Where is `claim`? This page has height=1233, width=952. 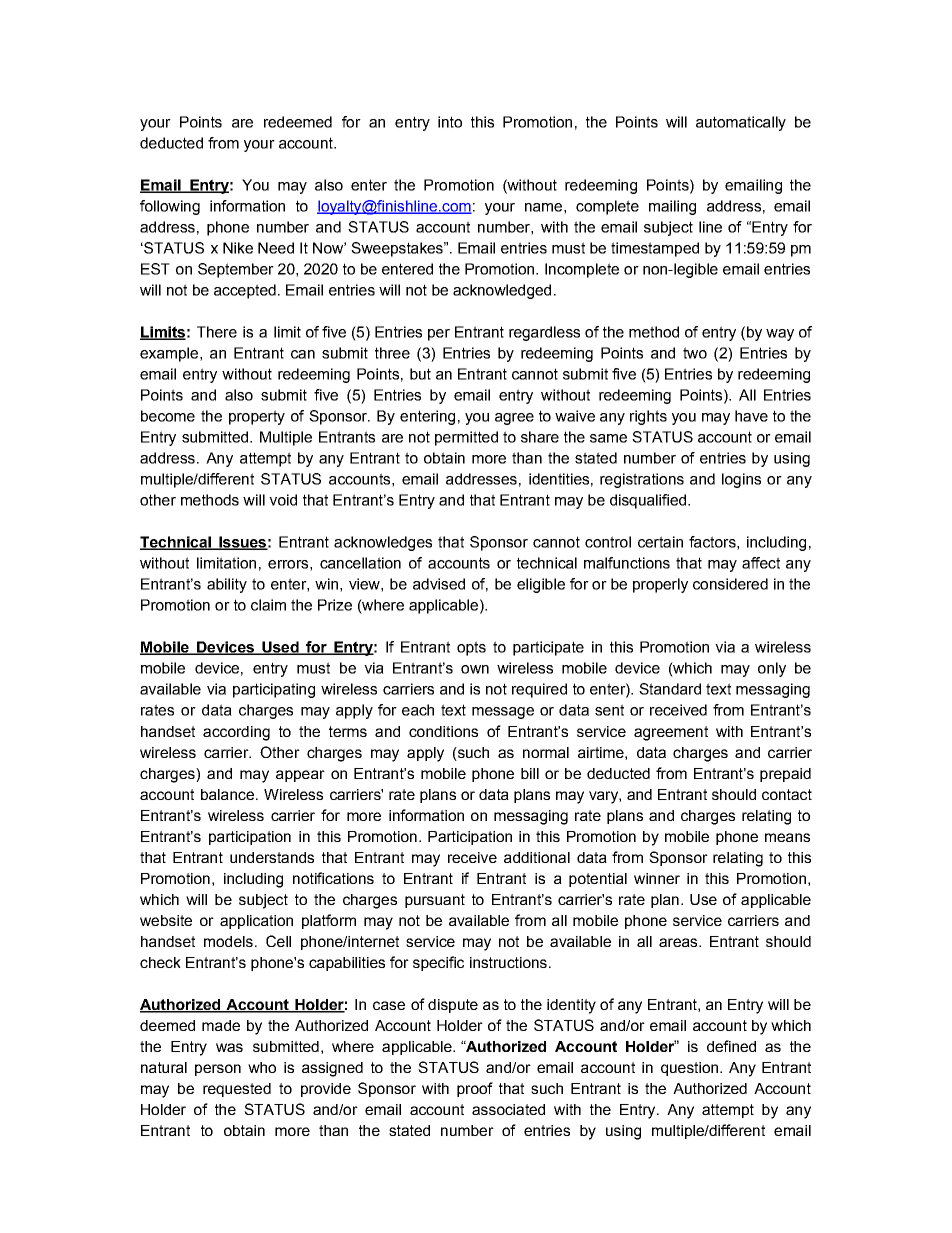 claim is located at coordinates (268, 605).
